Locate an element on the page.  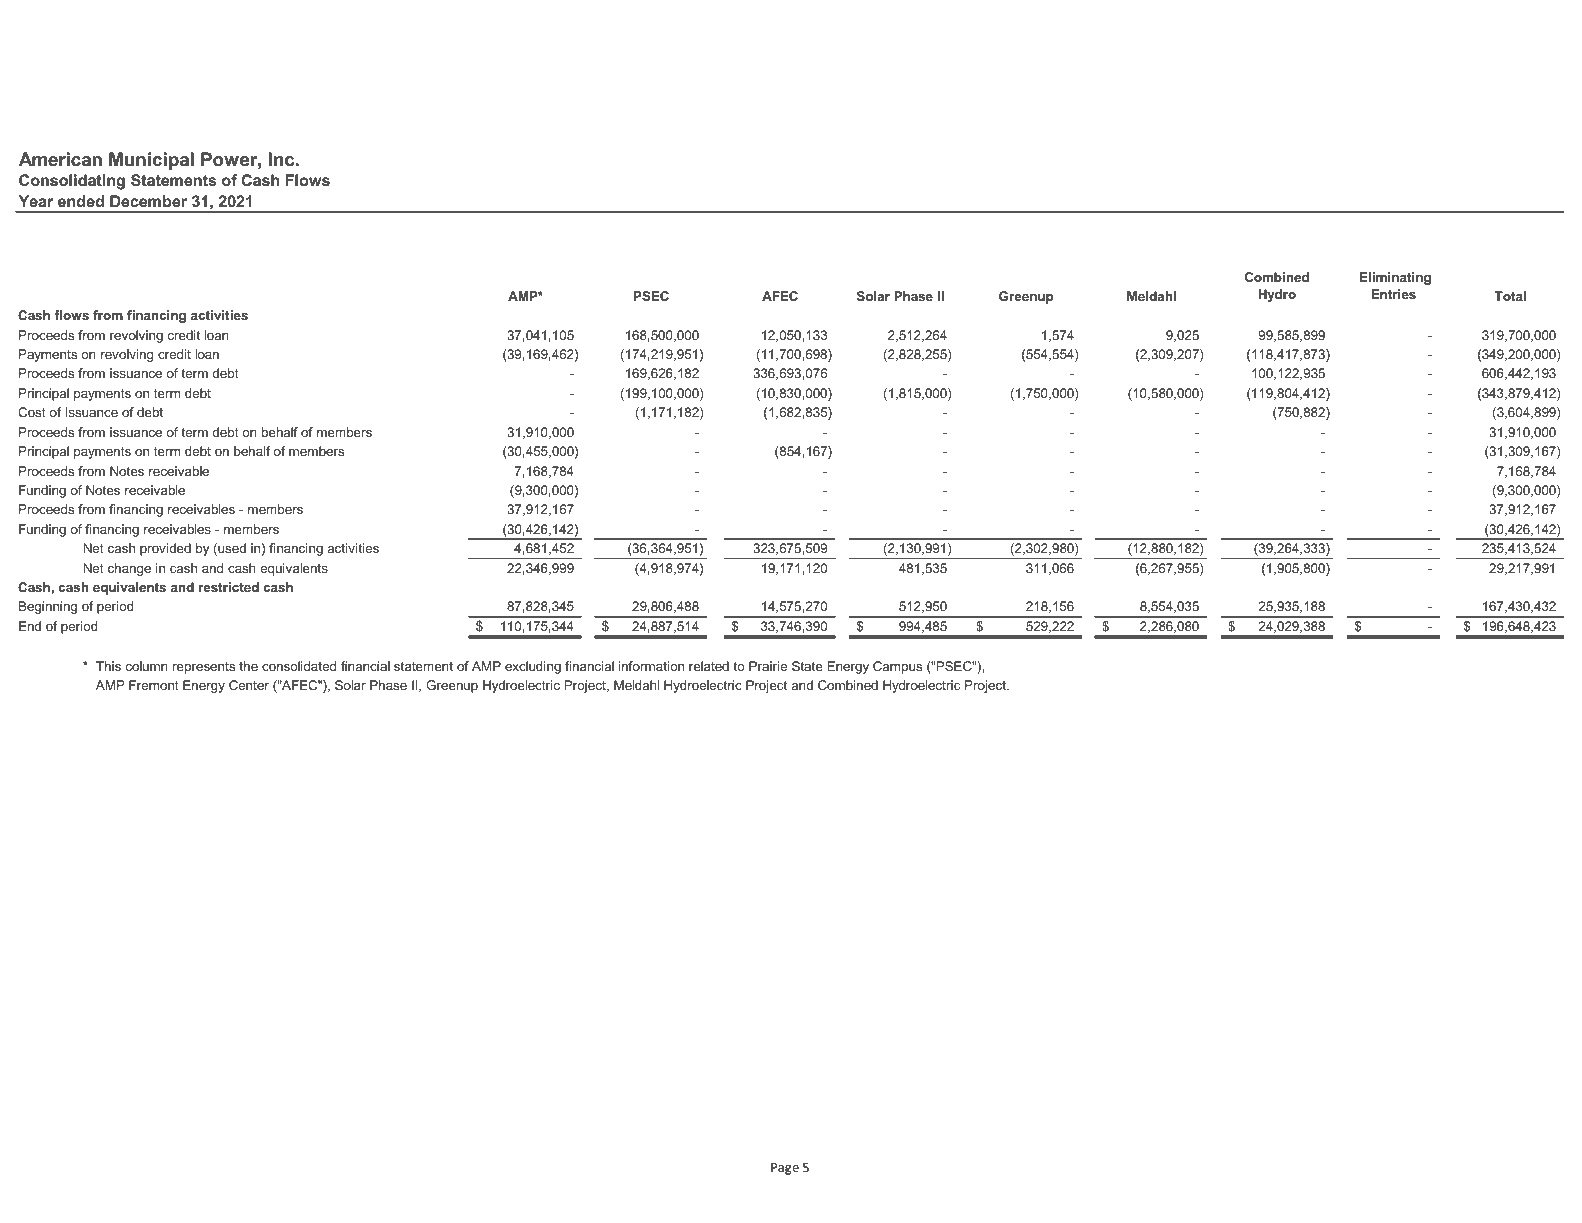
Page is located at coordinates (785, 1168).
